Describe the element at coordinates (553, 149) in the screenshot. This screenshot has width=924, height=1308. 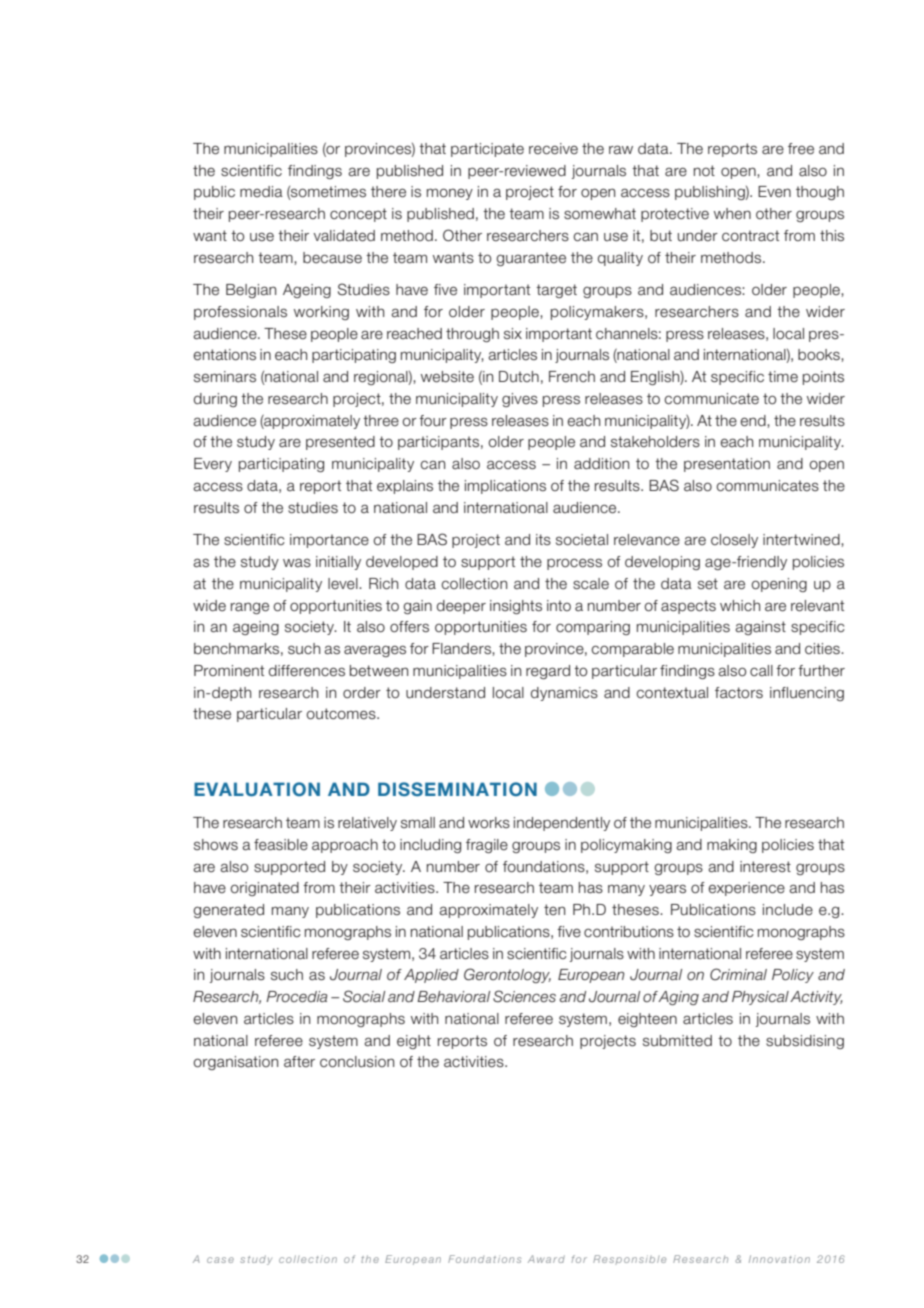
I see `receive` at that location.
